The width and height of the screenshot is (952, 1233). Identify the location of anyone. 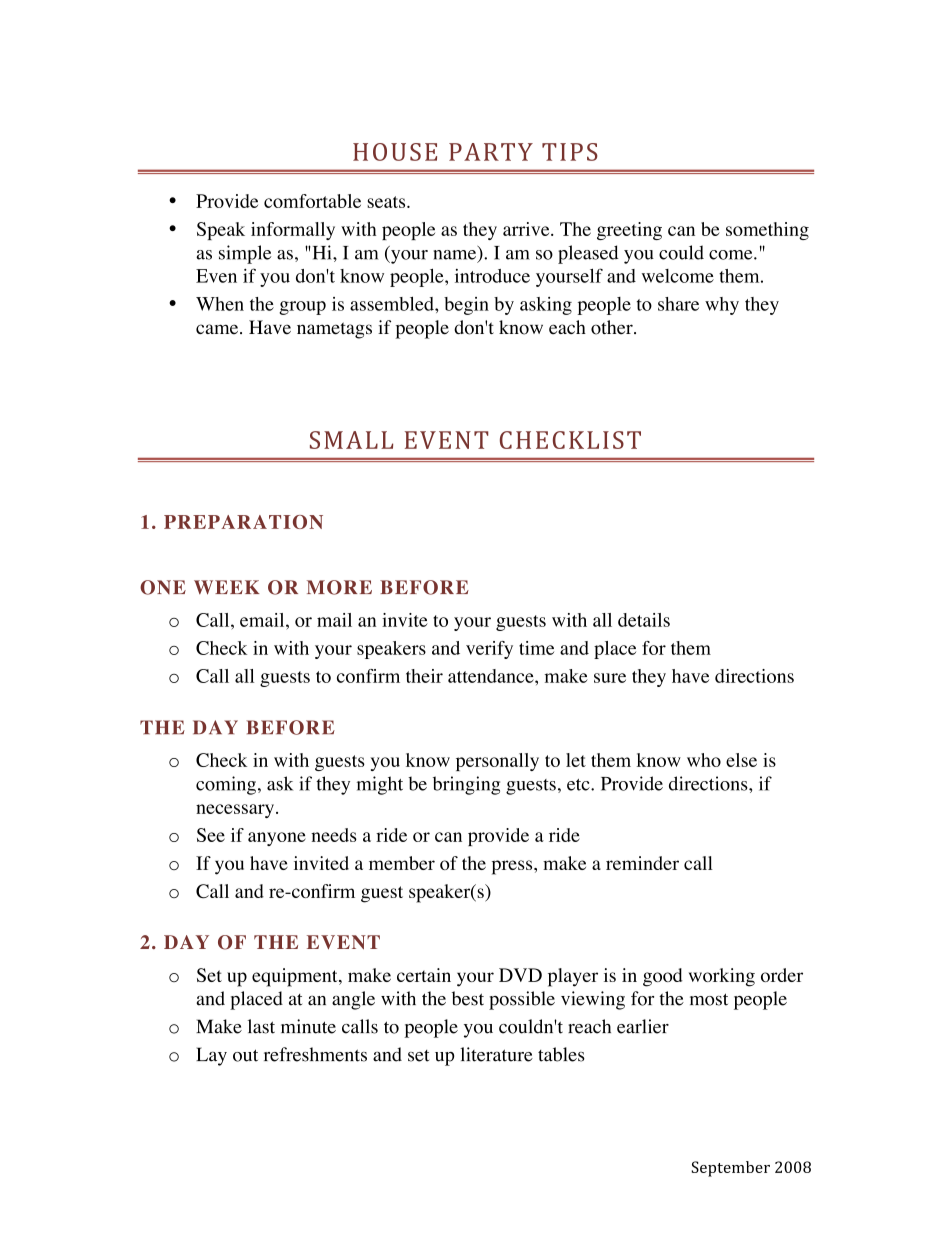
(277, 839).
